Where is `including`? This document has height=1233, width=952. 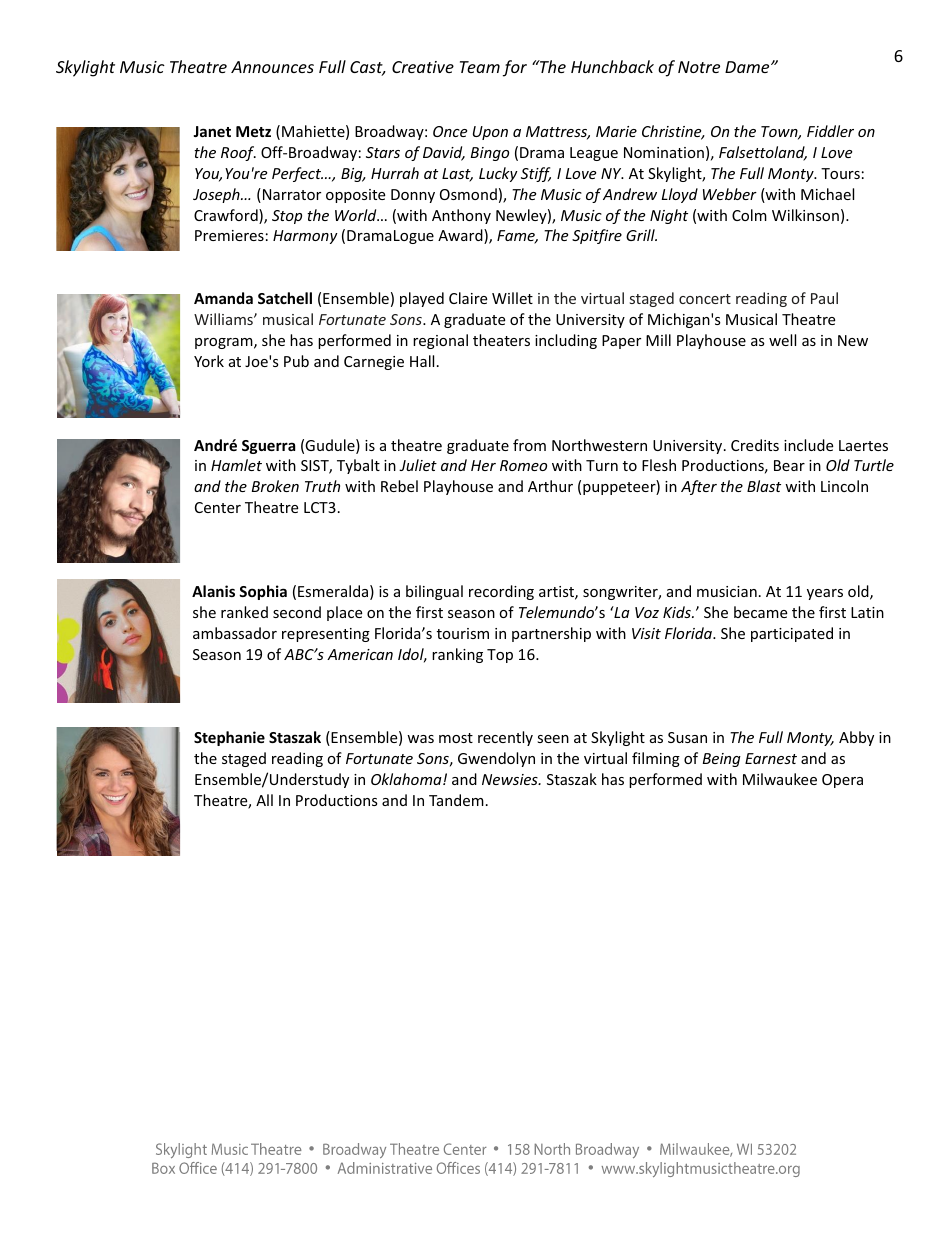 including is located at coordinates (566, 341).
